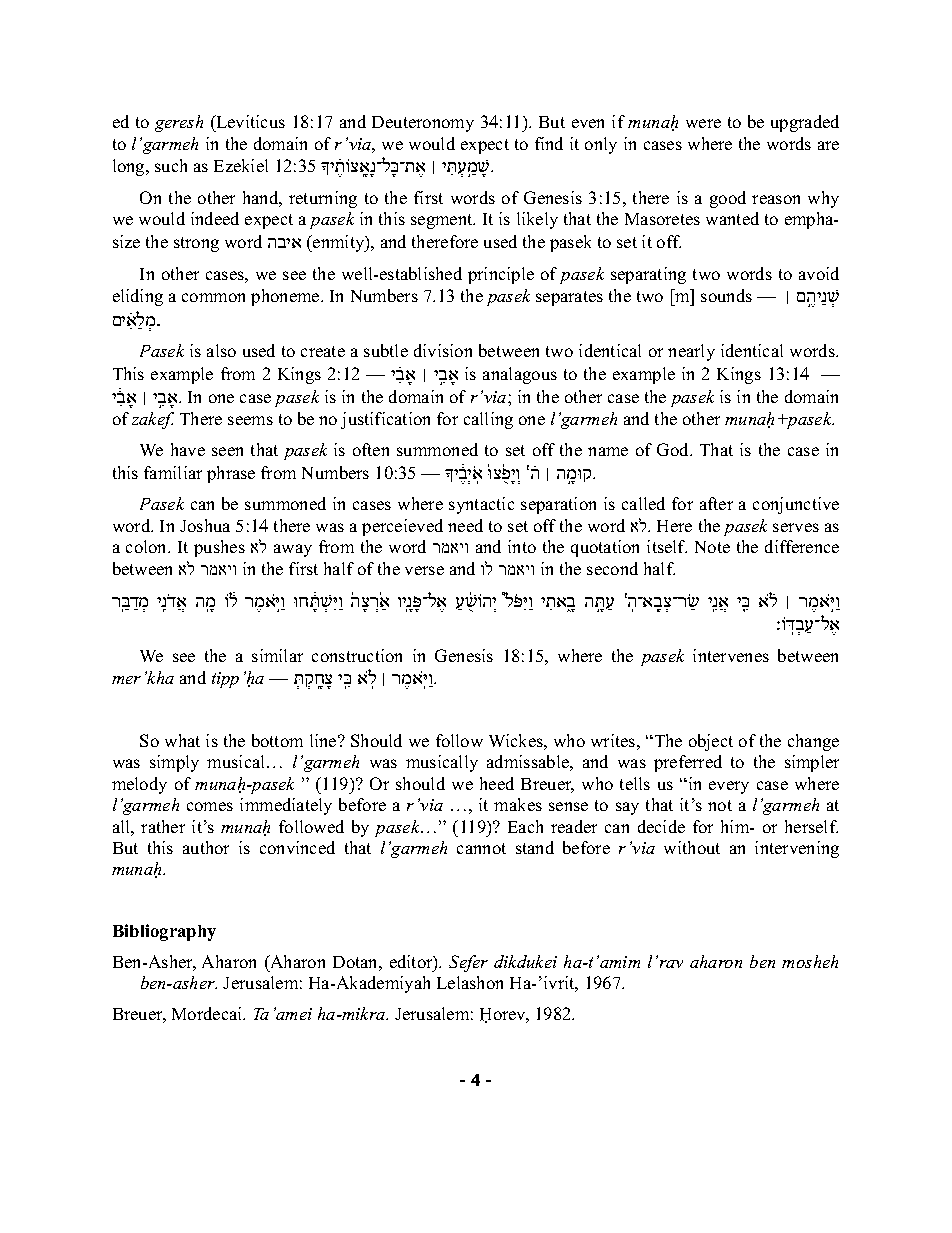 Image resolution: width=952 pixels, height=1233 pixels. What do you see at coordinates (703, 123) in the screenshot?
I see `were` at bounding box center [703, 123].
